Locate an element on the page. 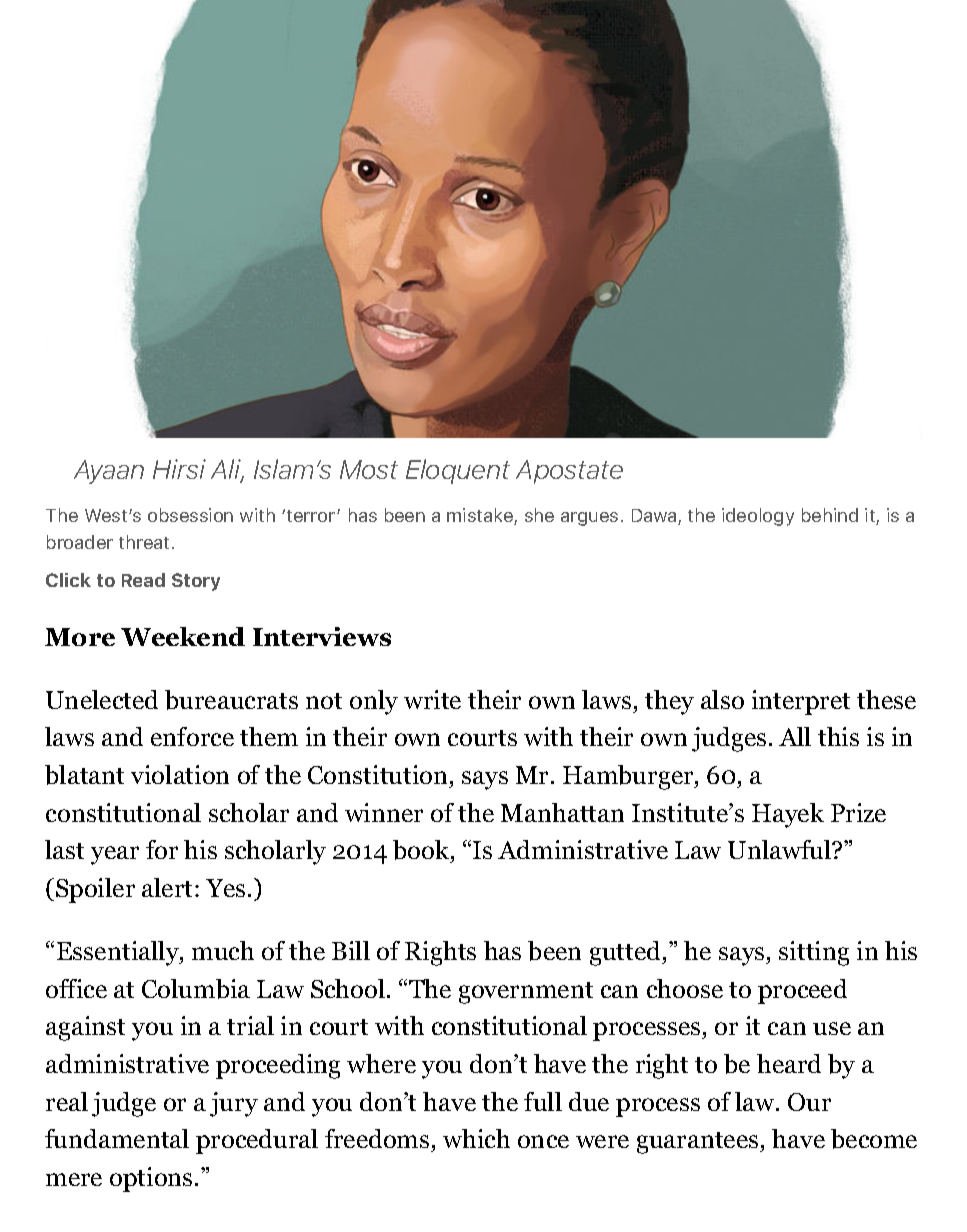 The image size is (967, 1232). Hirsi is located at coordinates (179, 469).
